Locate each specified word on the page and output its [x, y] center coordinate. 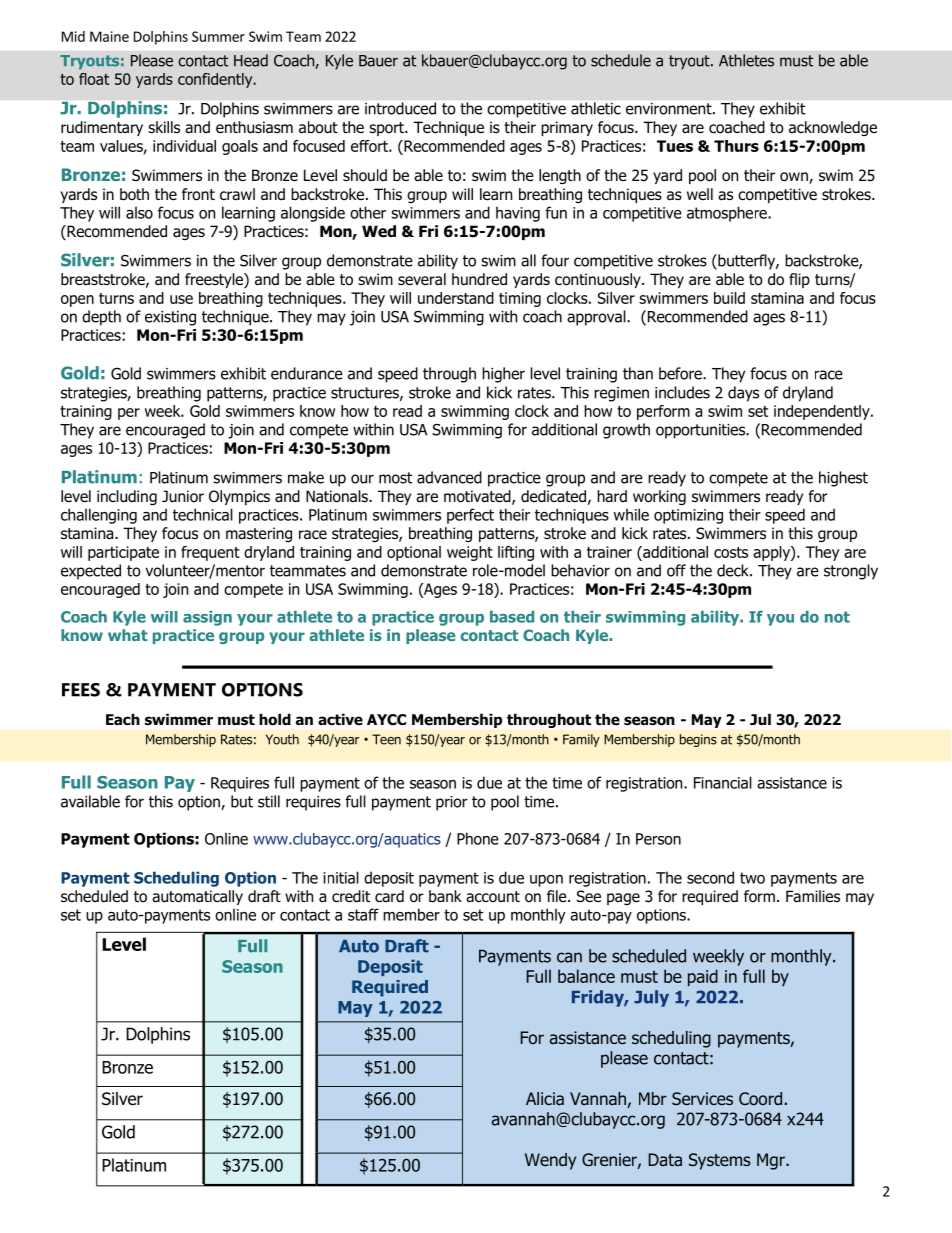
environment [670, 109]
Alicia [545, 1099]
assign [207, 618]
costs [731, 552]
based [512, 617]
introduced [400, 108]
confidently [216, 80]
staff [363, 914]
